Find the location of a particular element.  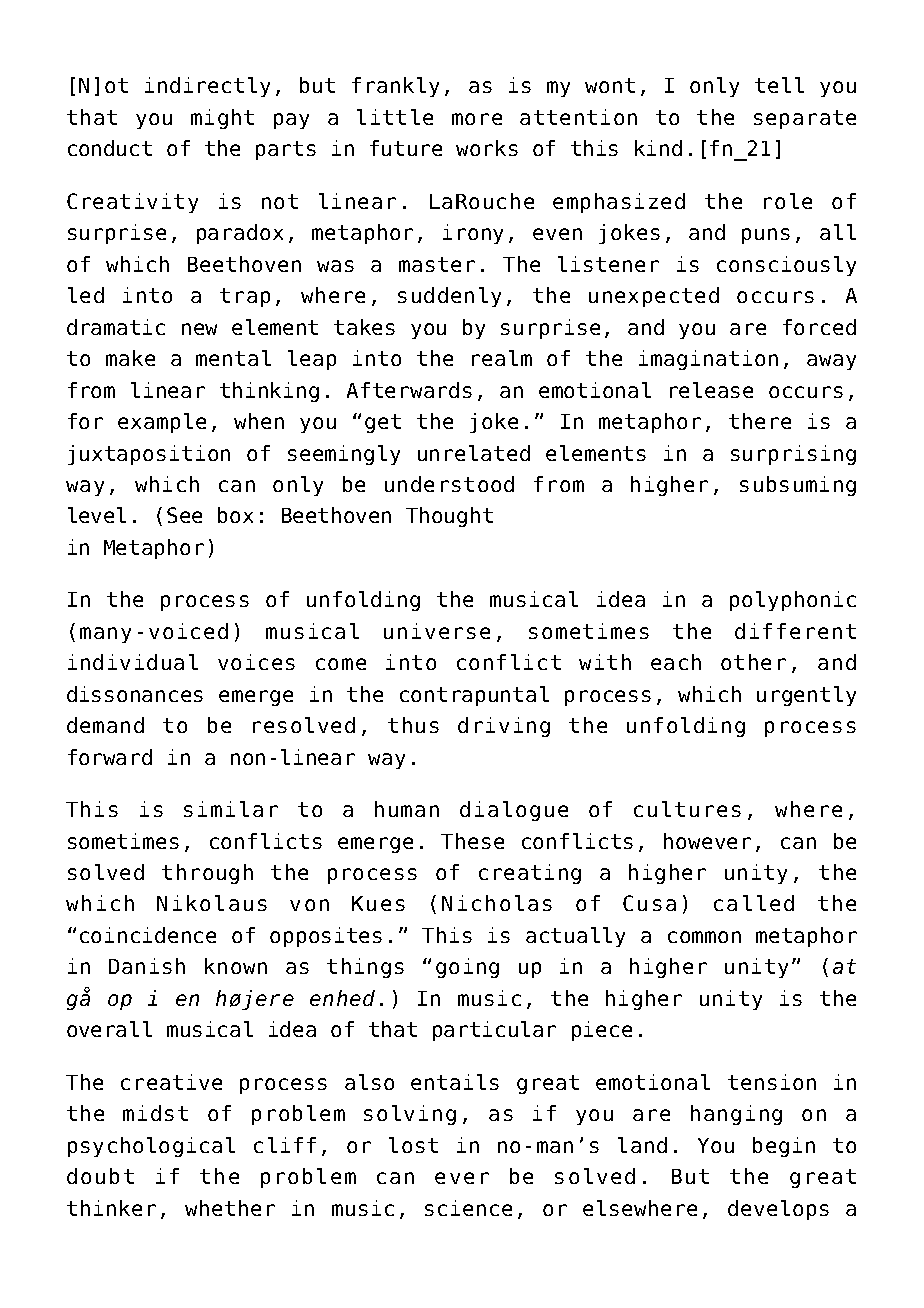

juxtaposition is located at coordinates (149, 455).
